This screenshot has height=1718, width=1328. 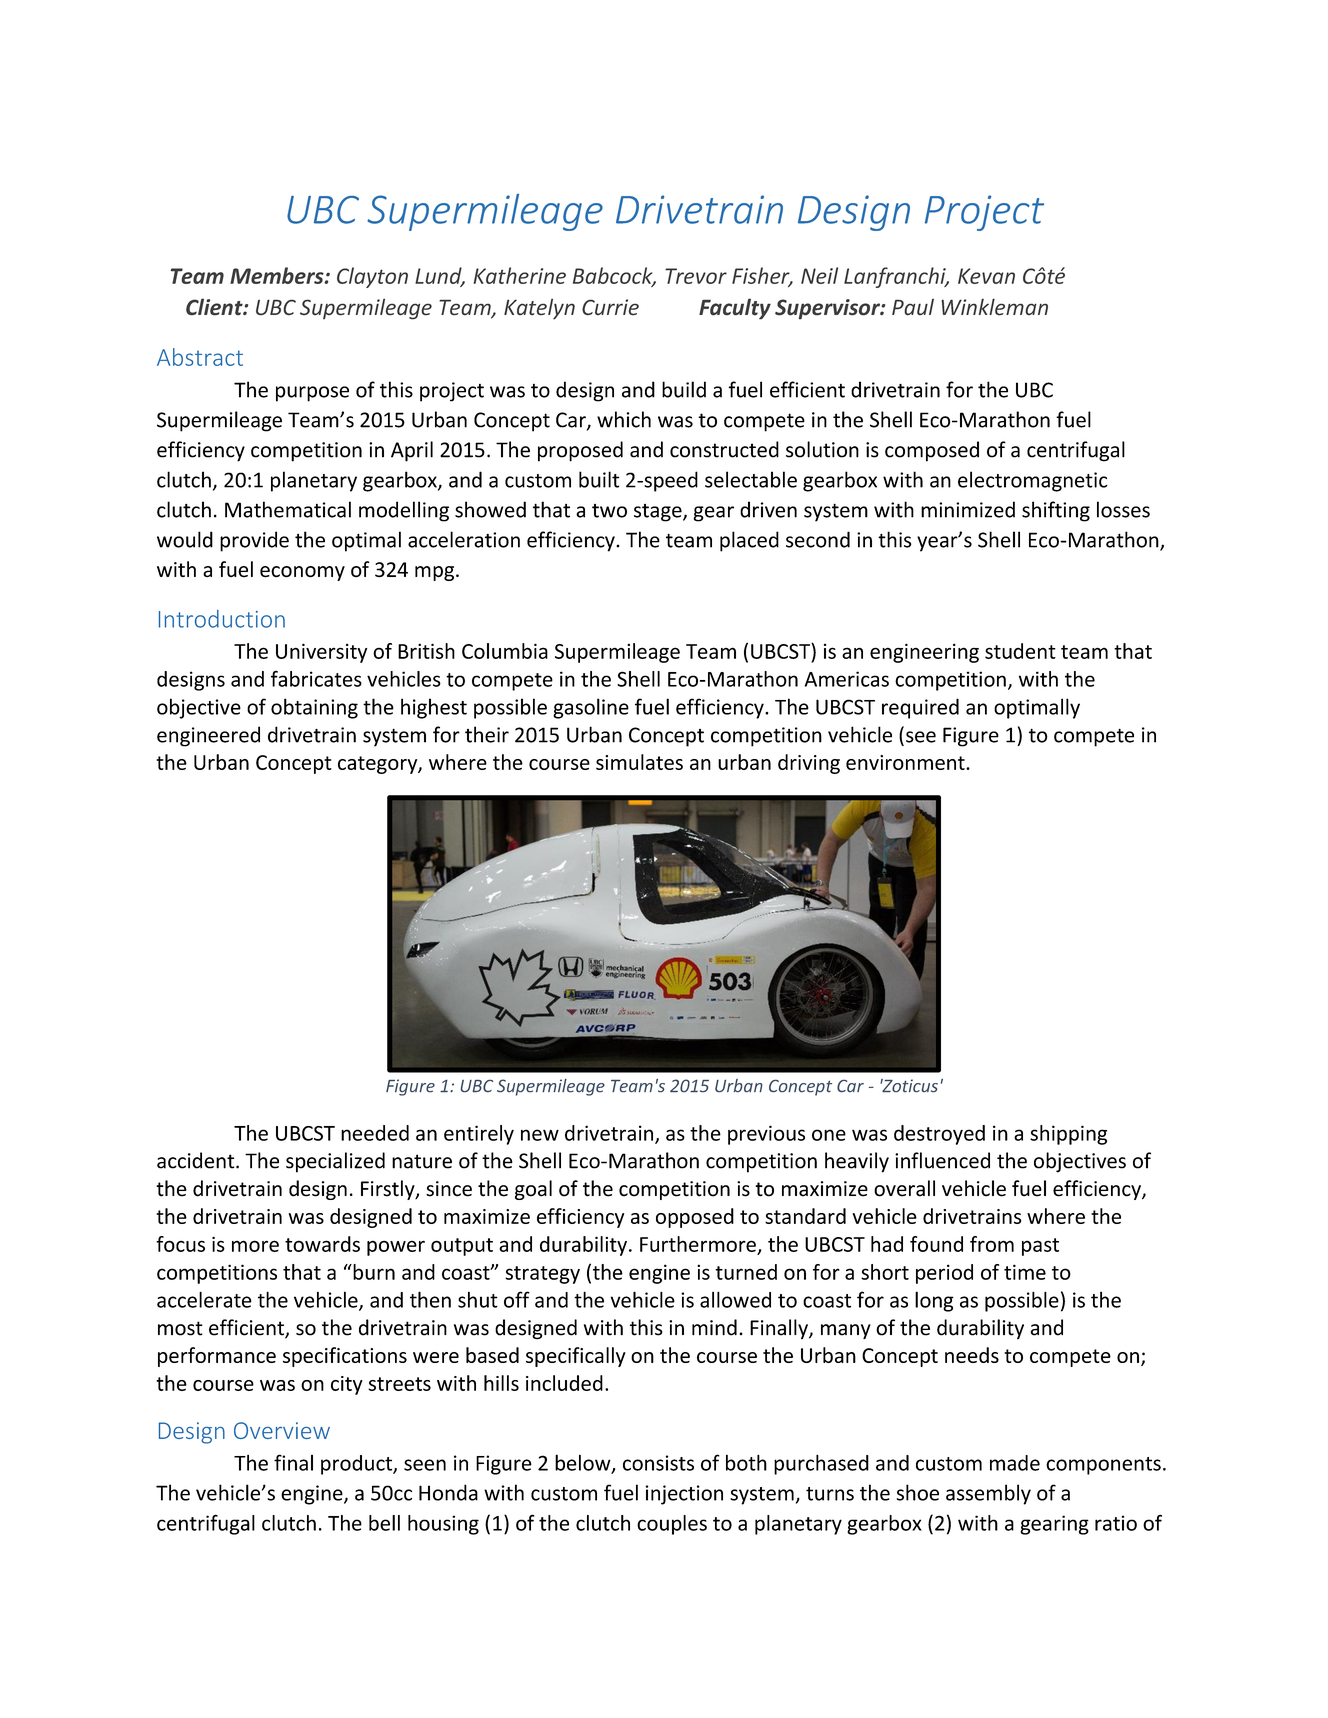 I want to click on student, so click(x=1020, y=651).
